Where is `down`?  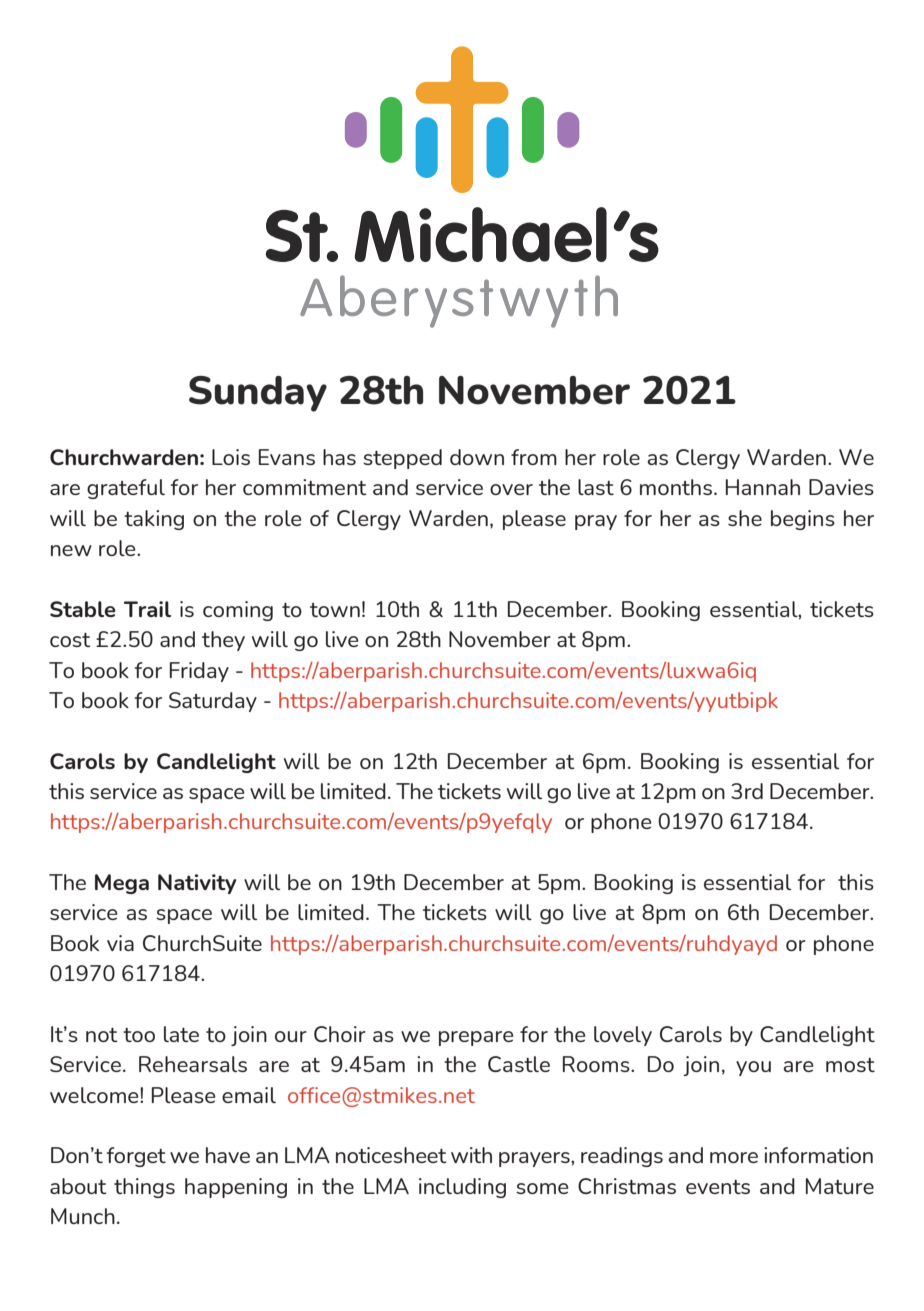 down is located at coordinates (477, 457).
